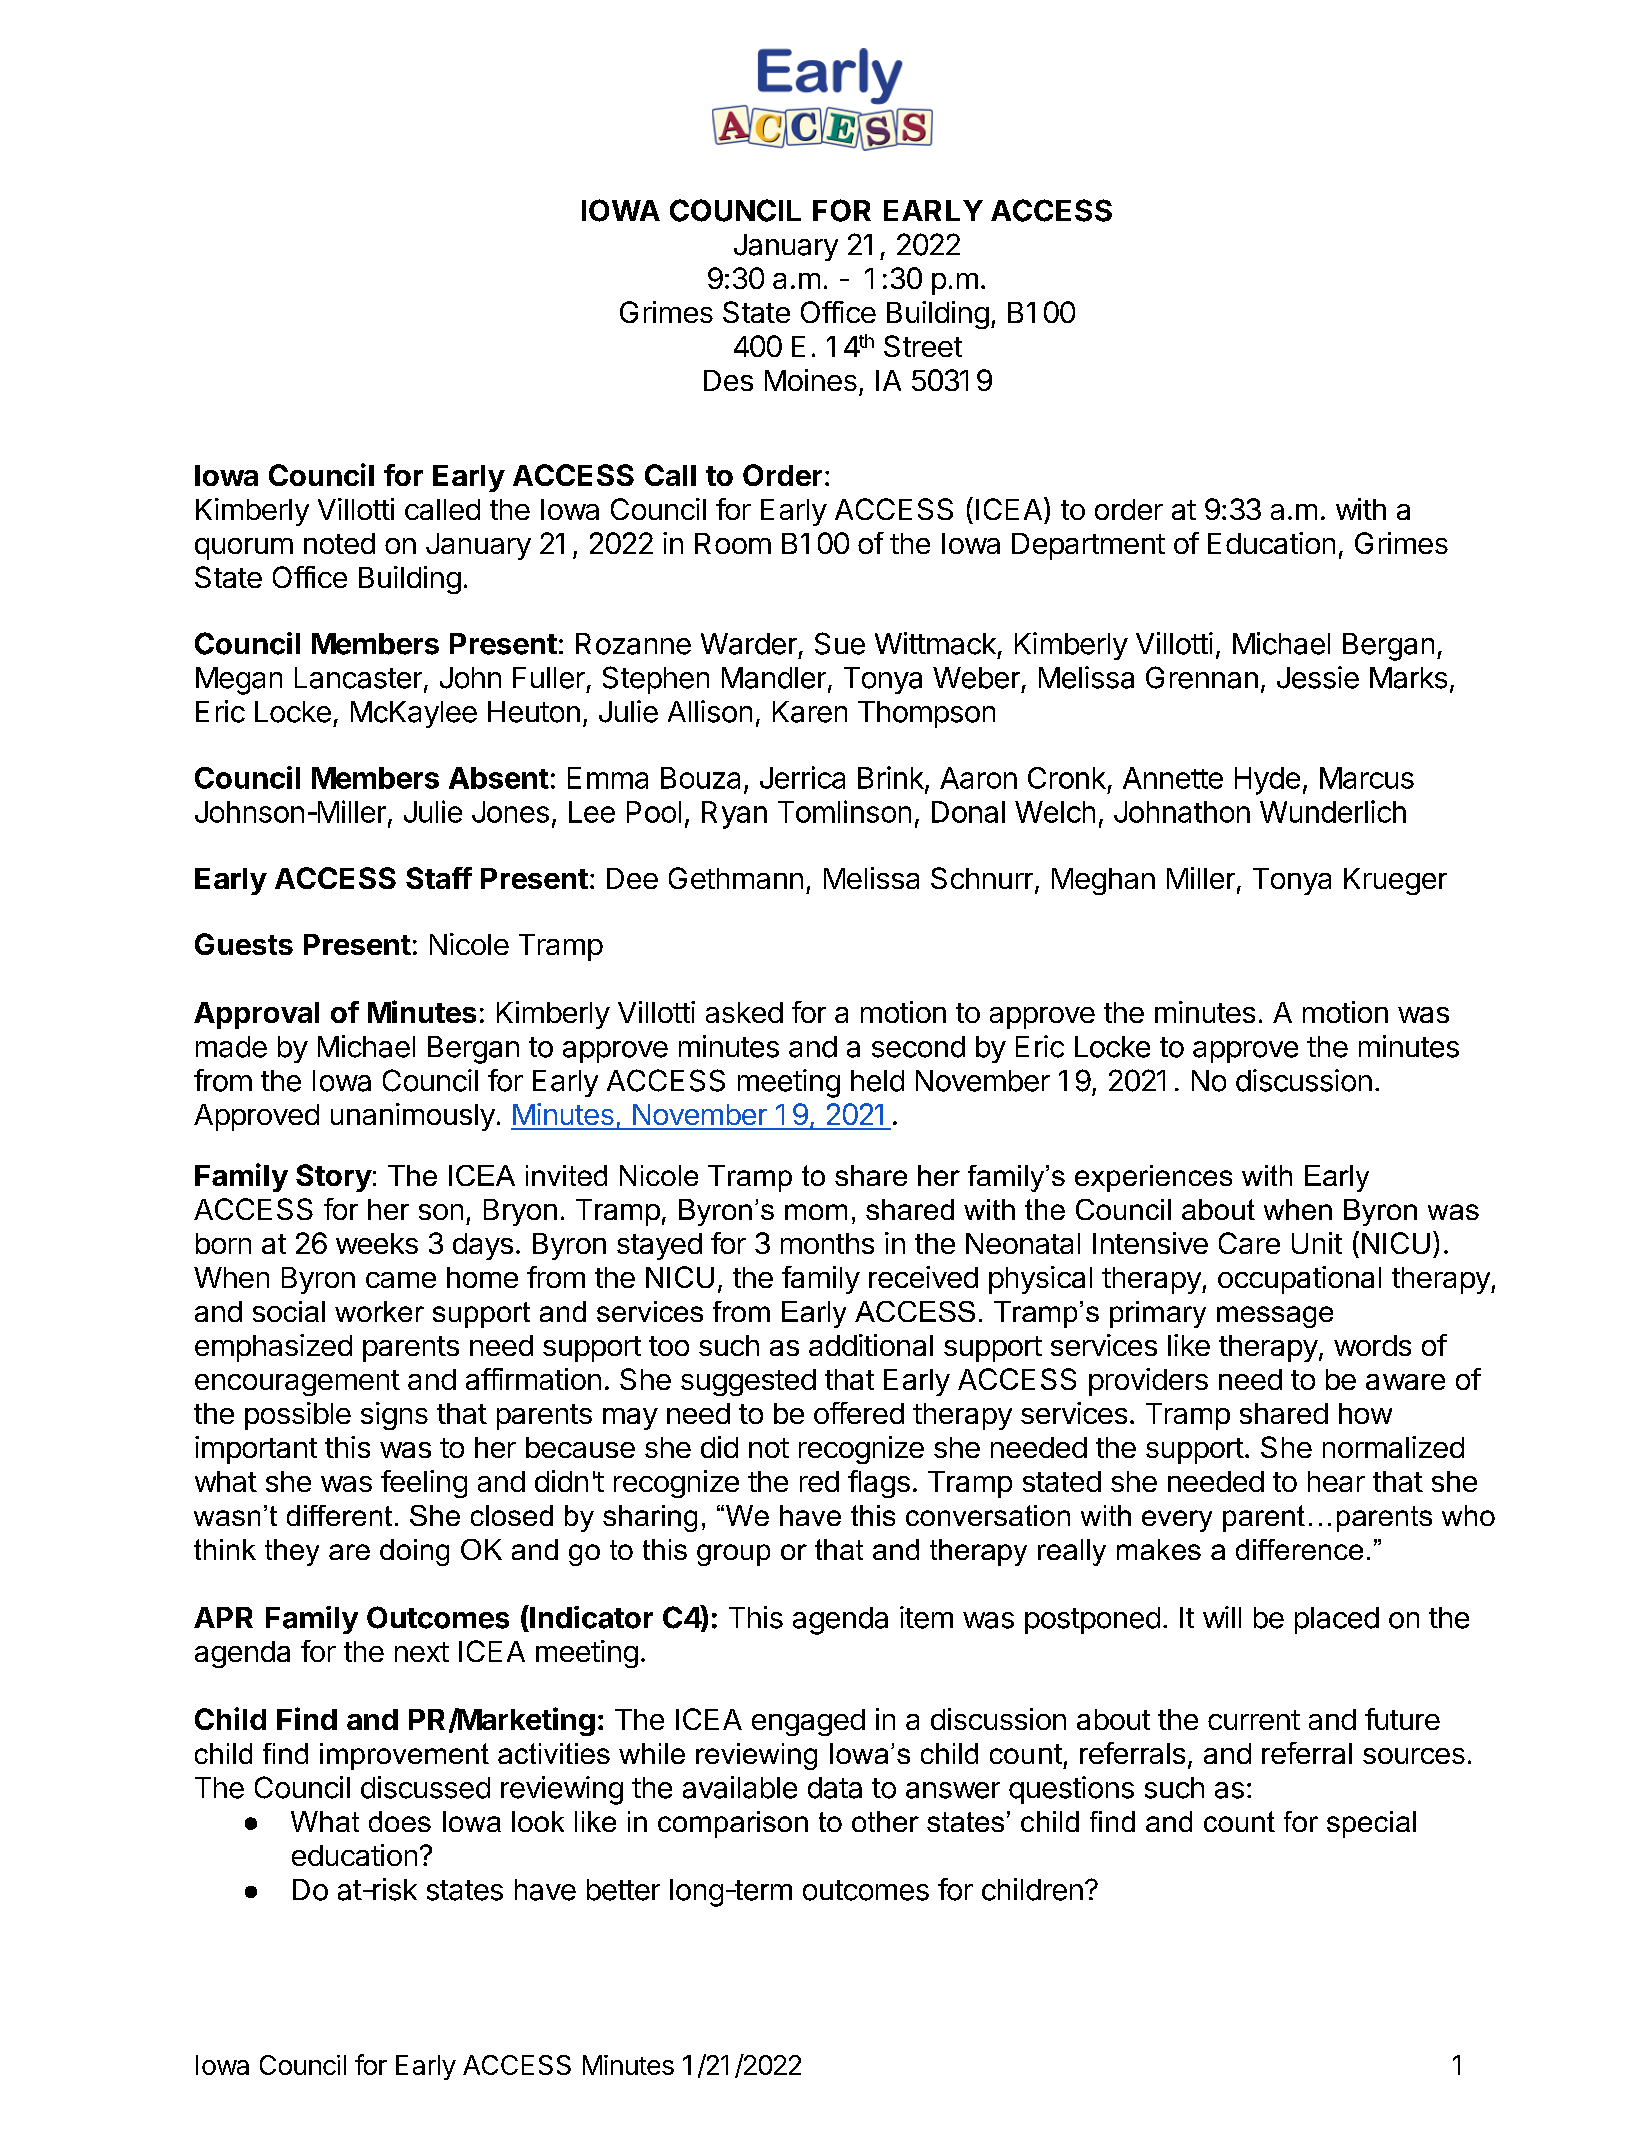  What do you see at coordinates (891, 777) in the screenshot?
I see `Brink` at bounding box center [891, 777].
